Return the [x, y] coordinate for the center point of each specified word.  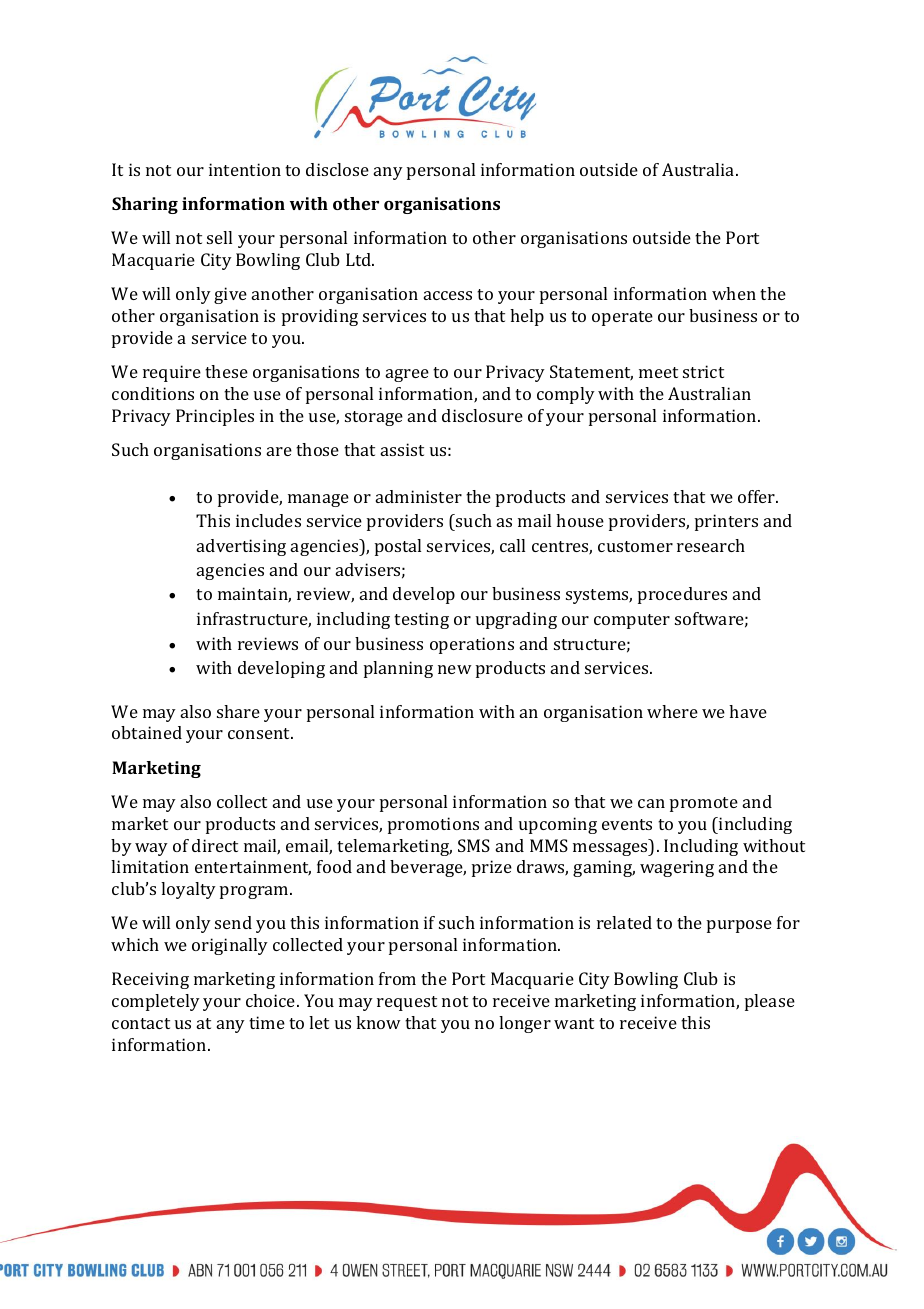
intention [245, 169]
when [734, 293]
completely [156, 1002]
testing [421, 620]
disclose [337, 169]
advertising [241, 547]
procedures [682, 595]
